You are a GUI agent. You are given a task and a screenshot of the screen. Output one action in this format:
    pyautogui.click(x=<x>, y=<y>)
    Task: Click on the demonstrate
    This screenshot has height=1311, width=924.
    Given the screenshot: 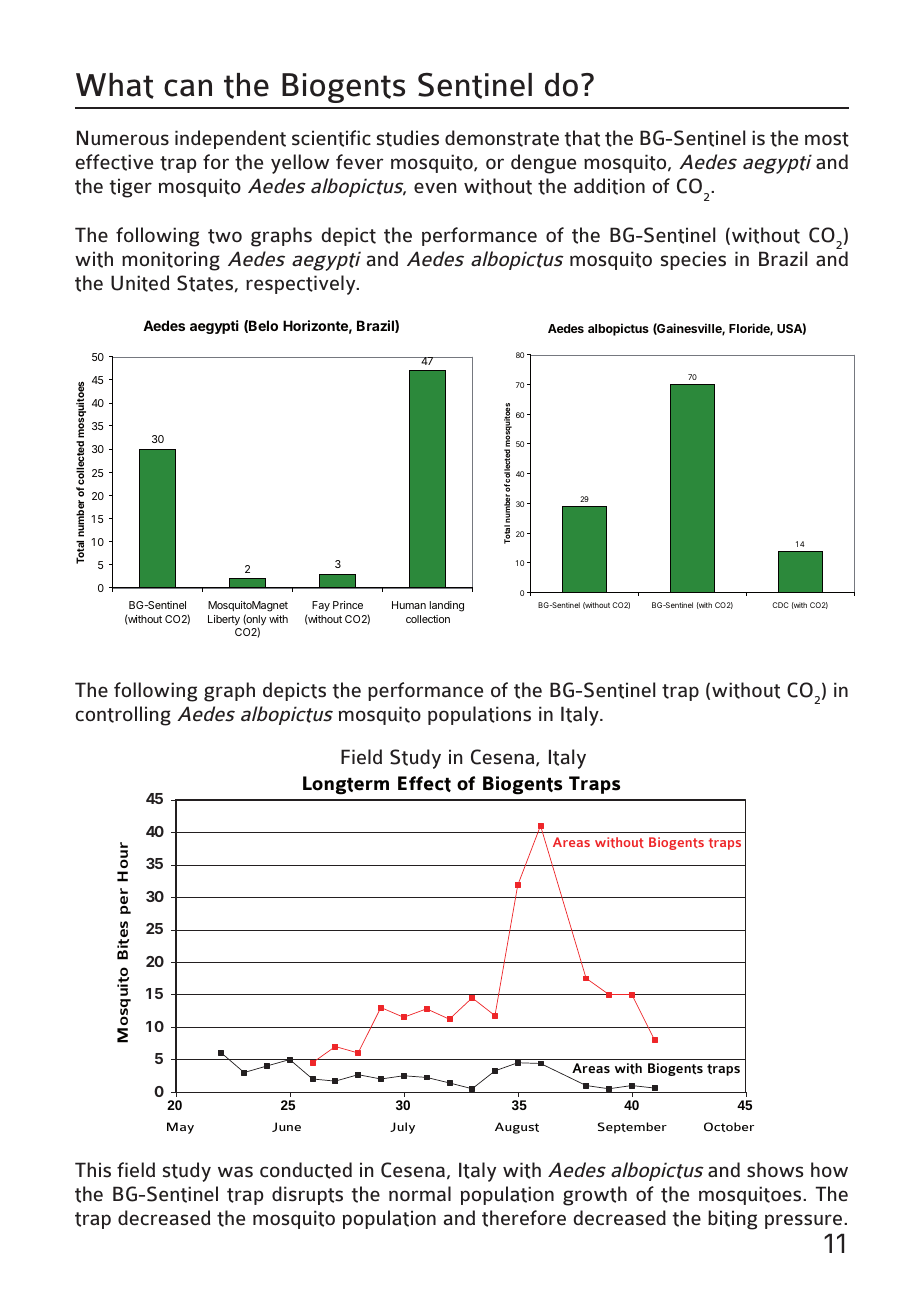 What is the action you would take?
    pyautogui.click(x=502, y=138)
